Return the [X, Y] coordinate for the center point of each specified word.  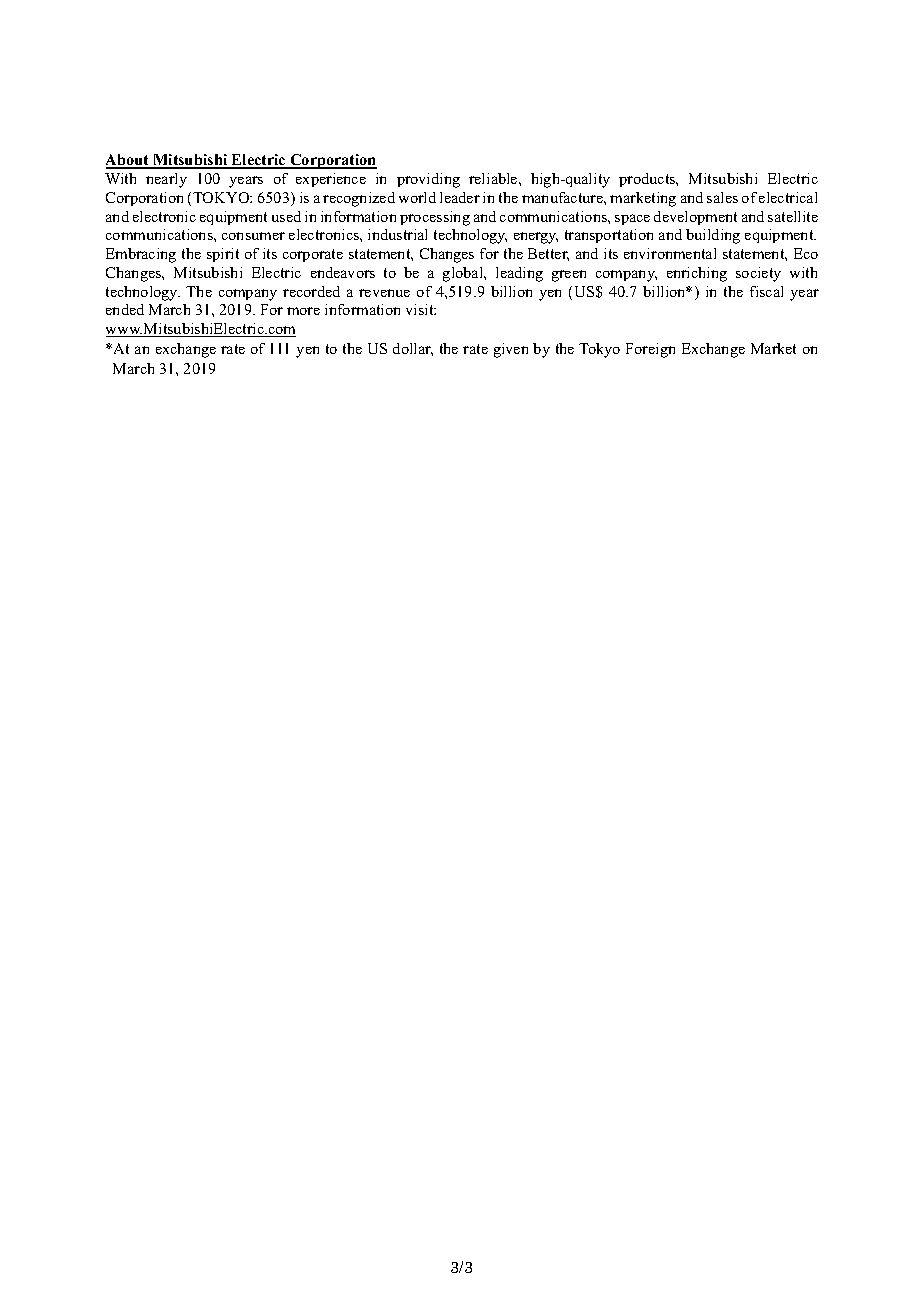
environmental [670, 253]
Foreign [650, 350]
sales [722, 197]
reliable [494, 178]
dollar [413, 349]
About [128, 161]
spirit [223, 255]
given [511, 350]
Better [548, 254]
